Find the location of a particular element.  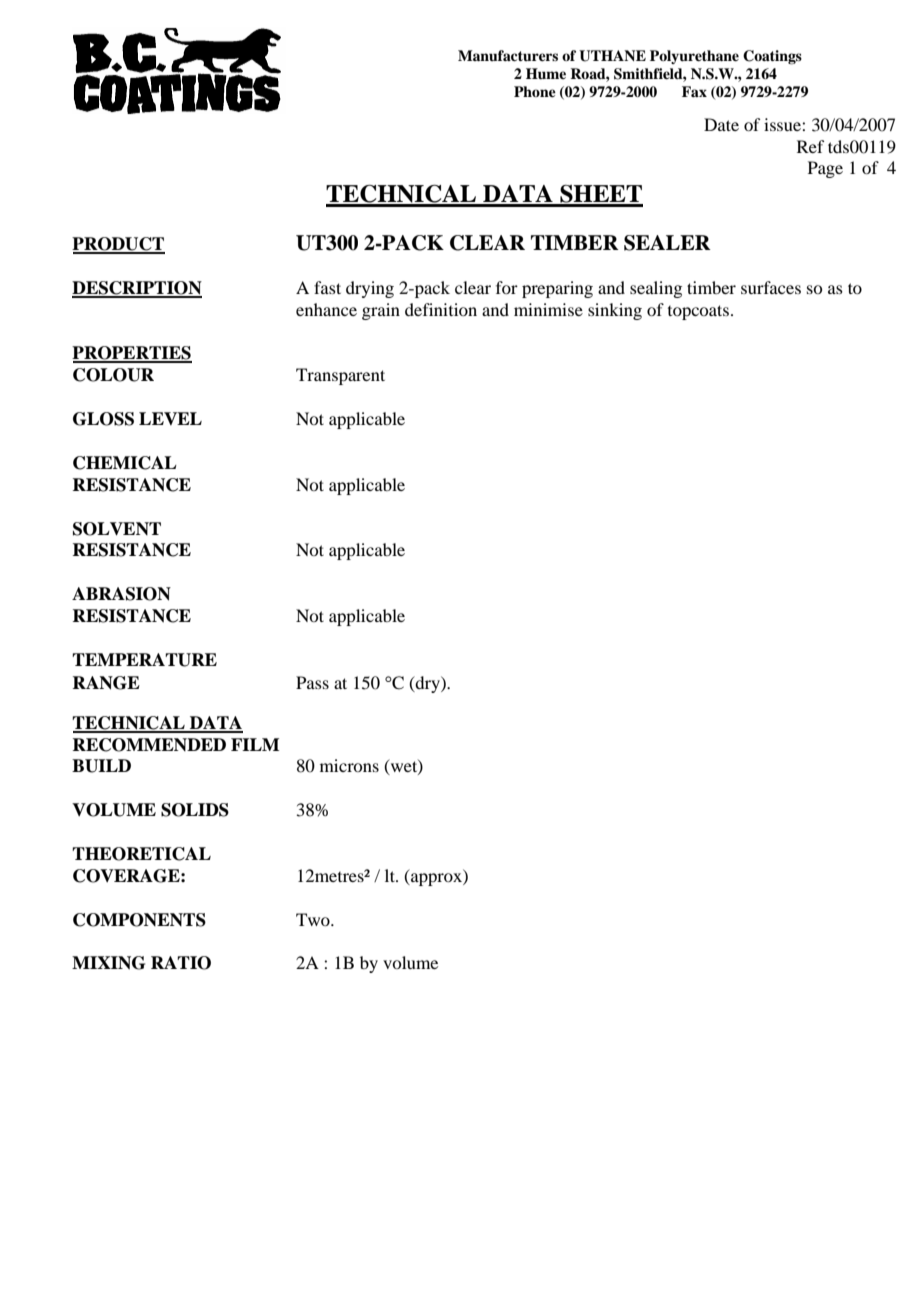

Two is located at coordinates (314, 919).
